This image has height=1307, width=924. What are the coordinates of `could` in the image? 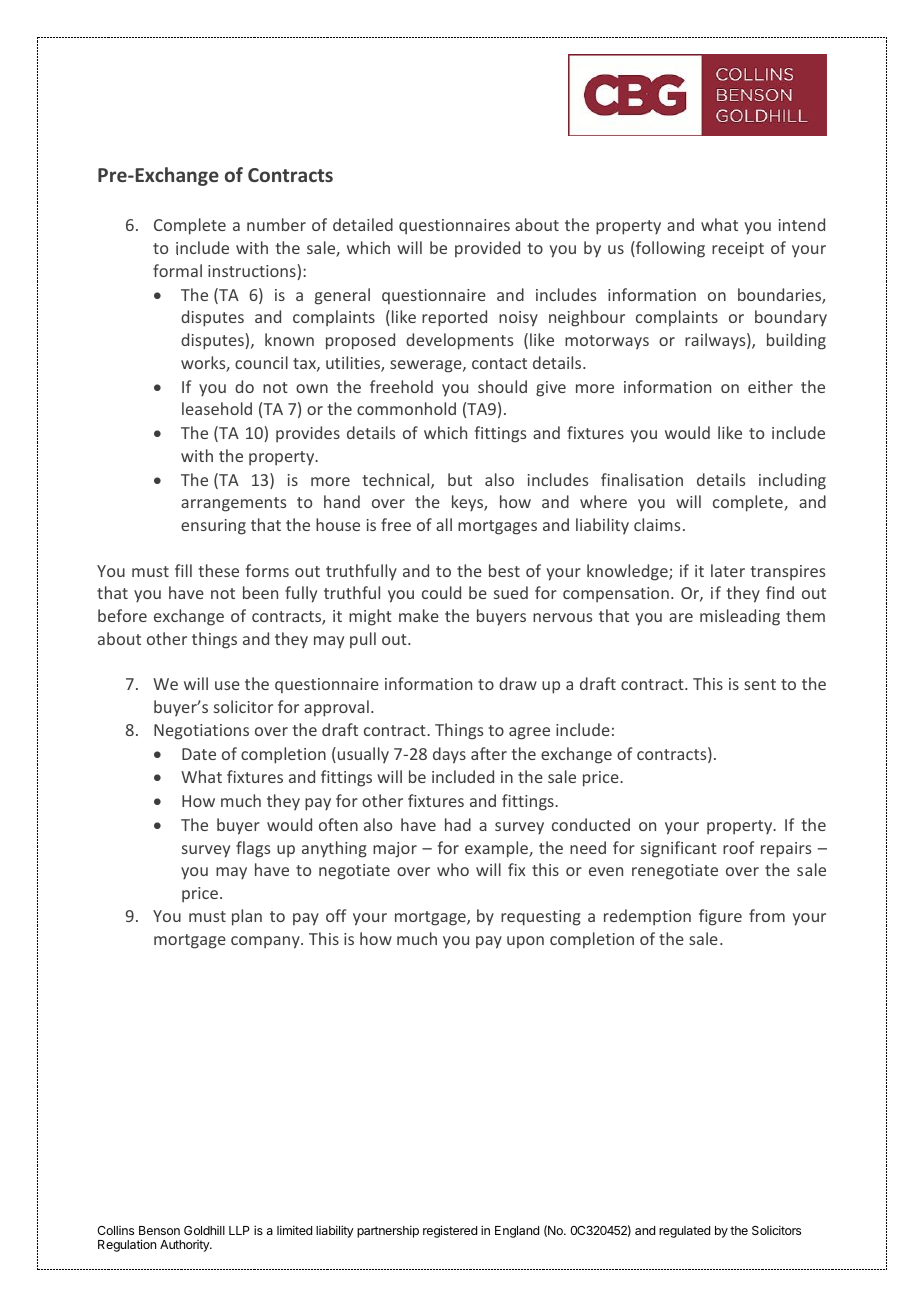 It's located at (441, 592).
